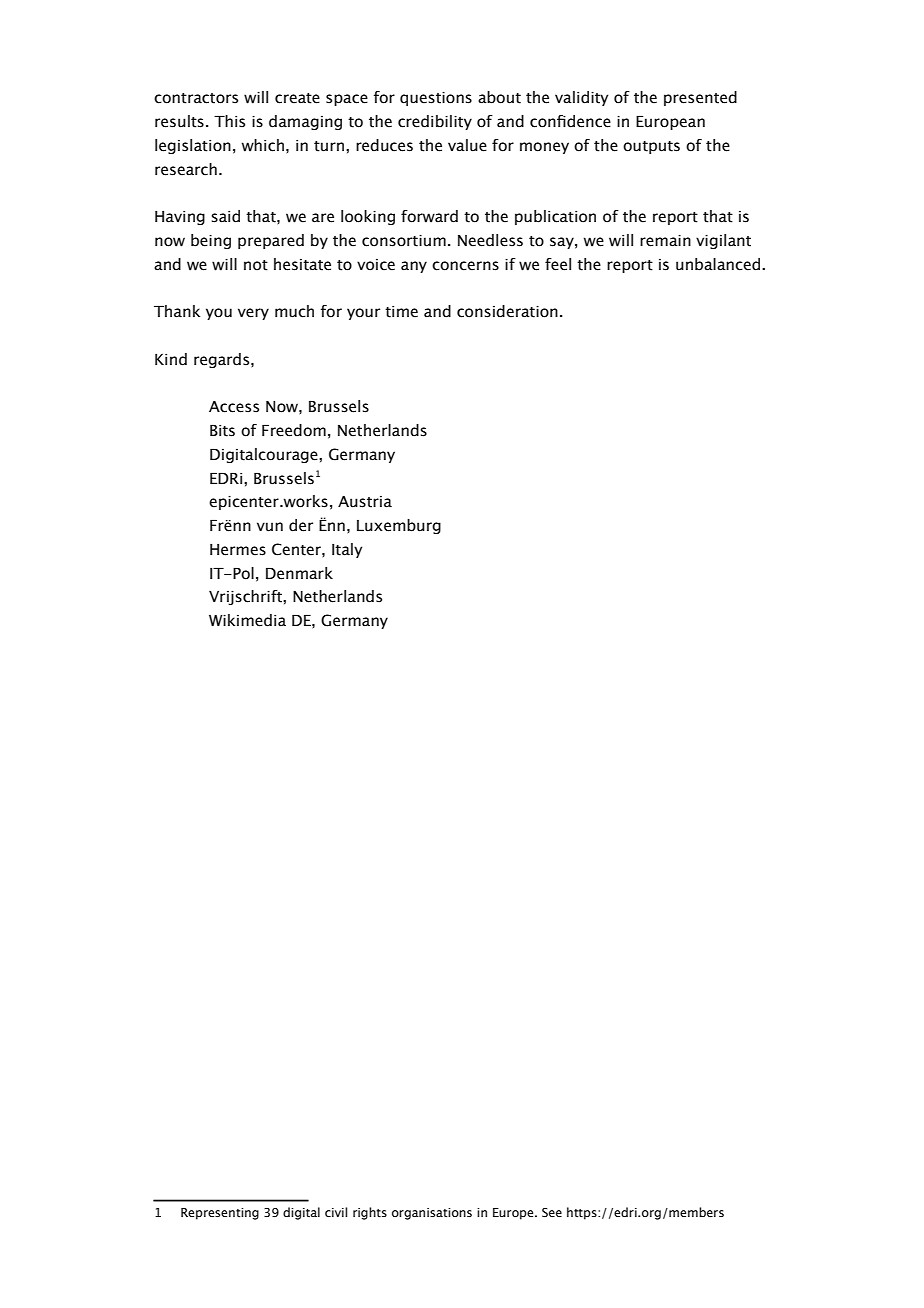  What do you see at coordinates (435, 122) in the page?
I see `credibility` at bounding box center [435, 122].
